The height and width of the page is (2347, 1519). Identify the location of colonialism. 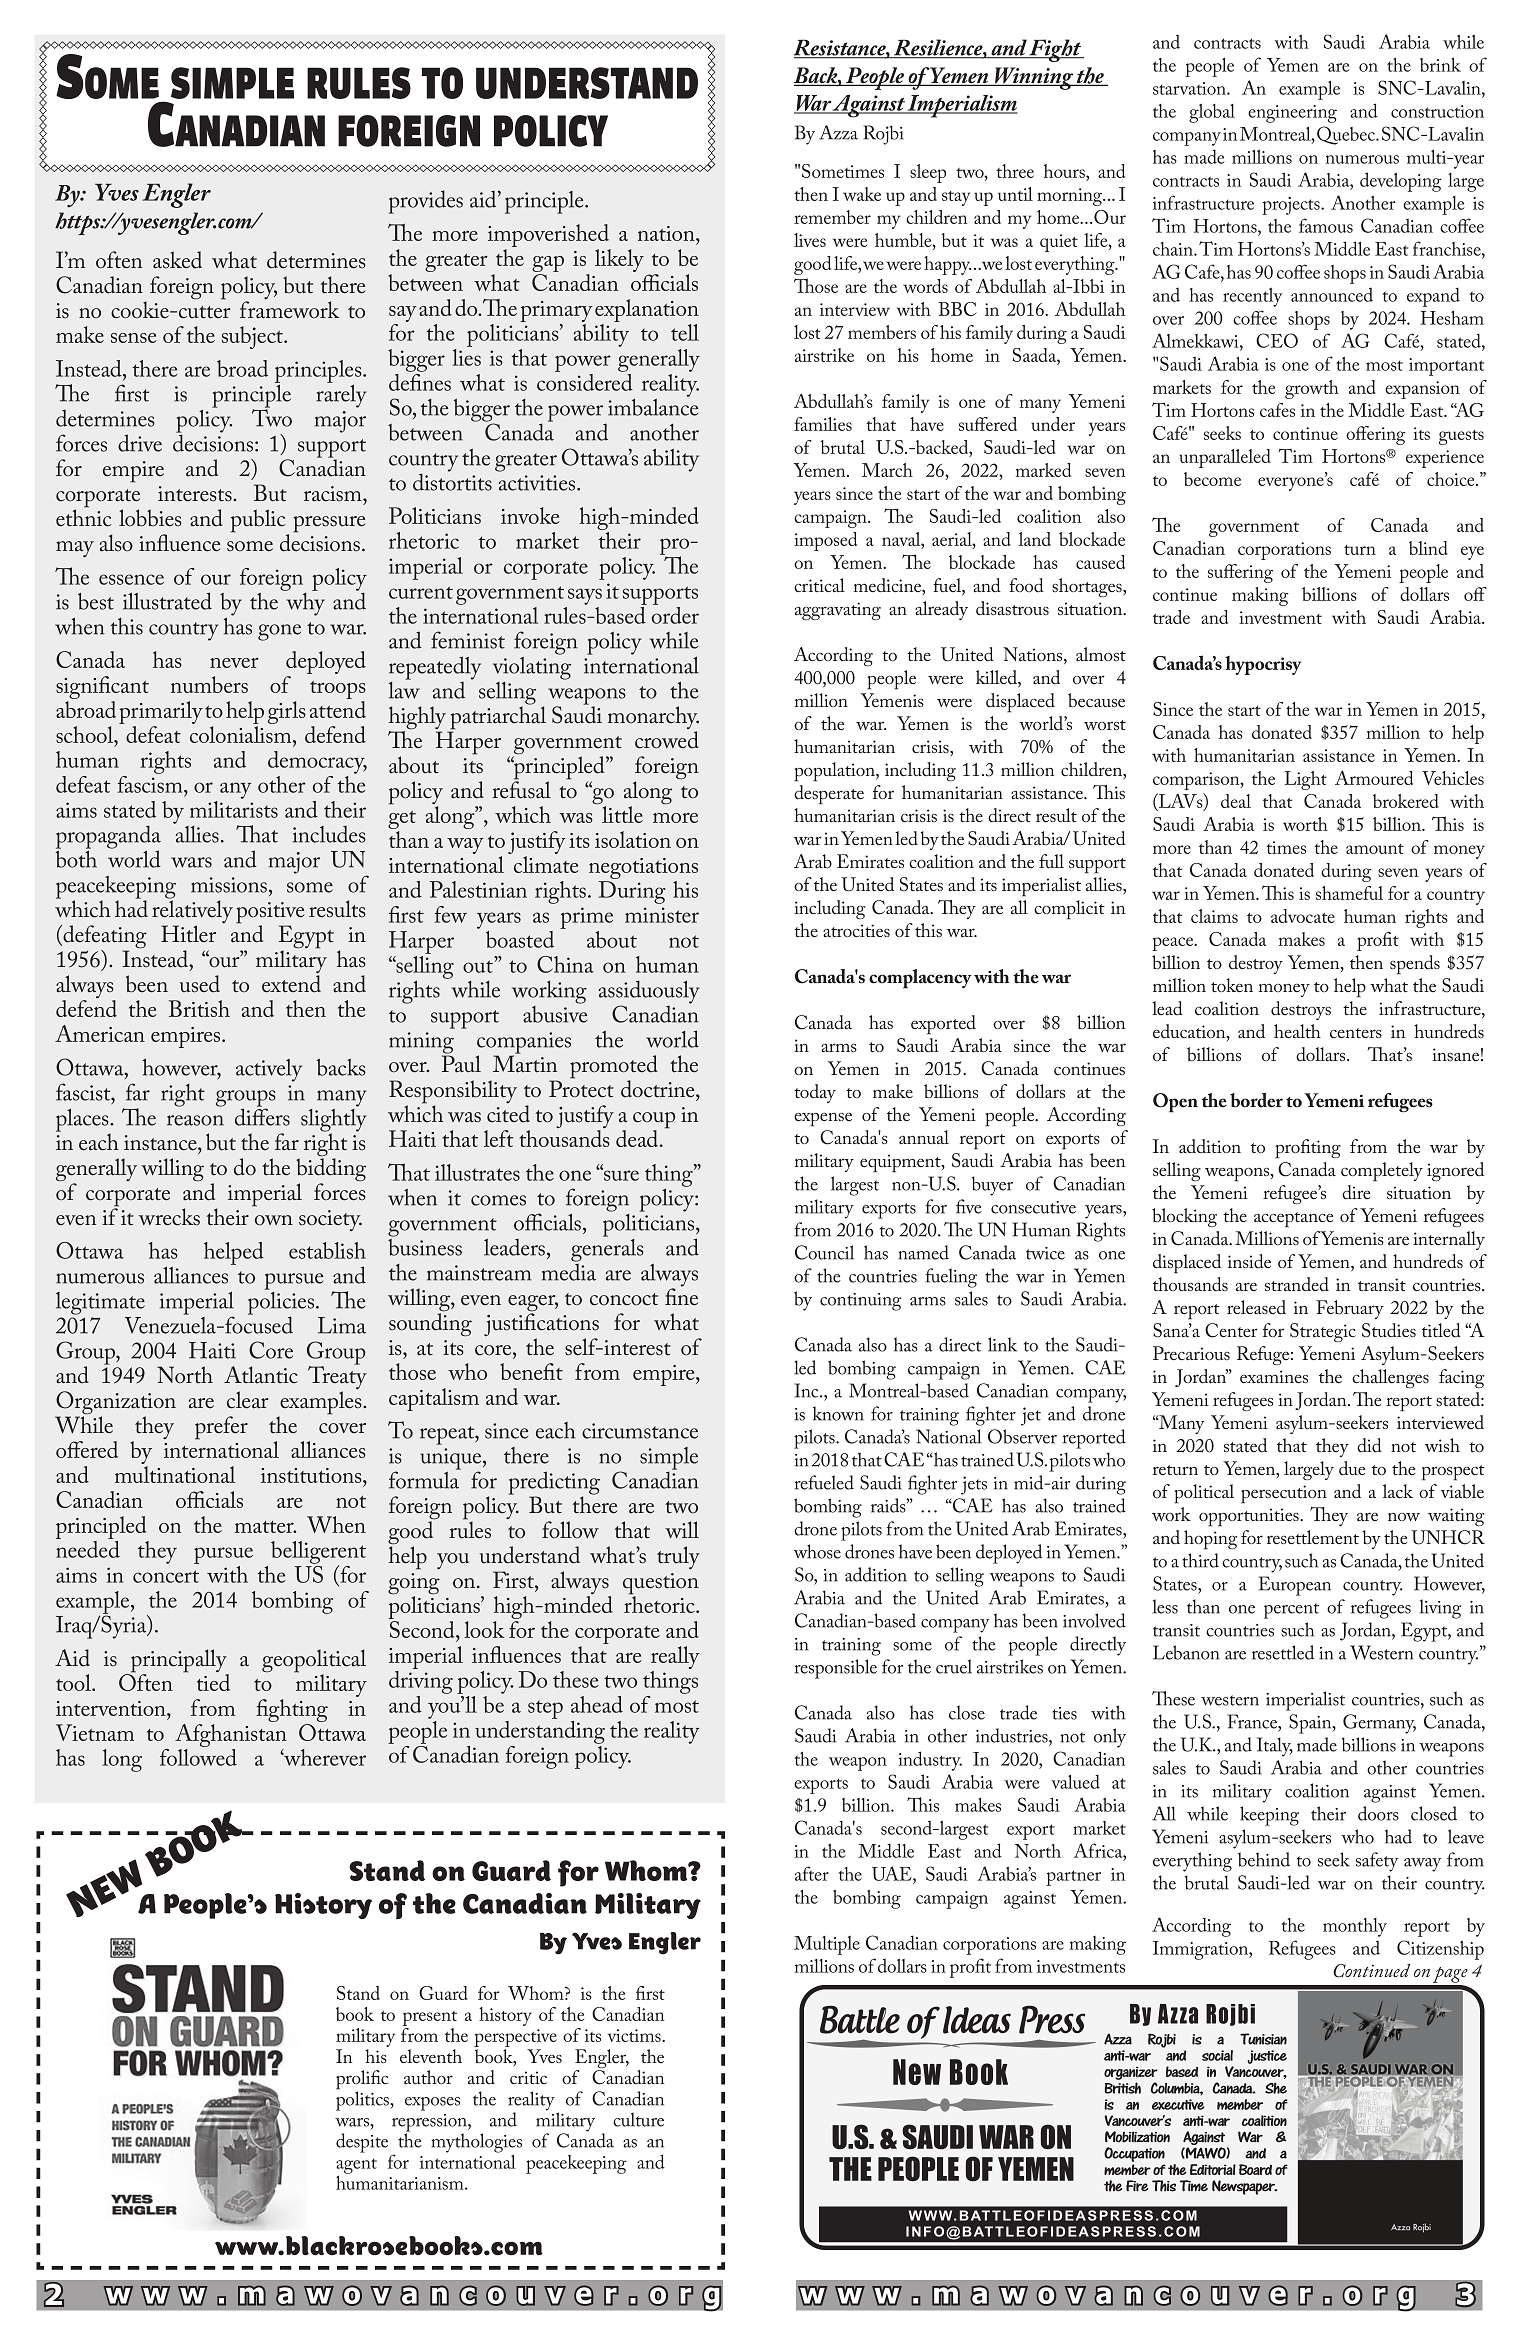
(242, 734).
